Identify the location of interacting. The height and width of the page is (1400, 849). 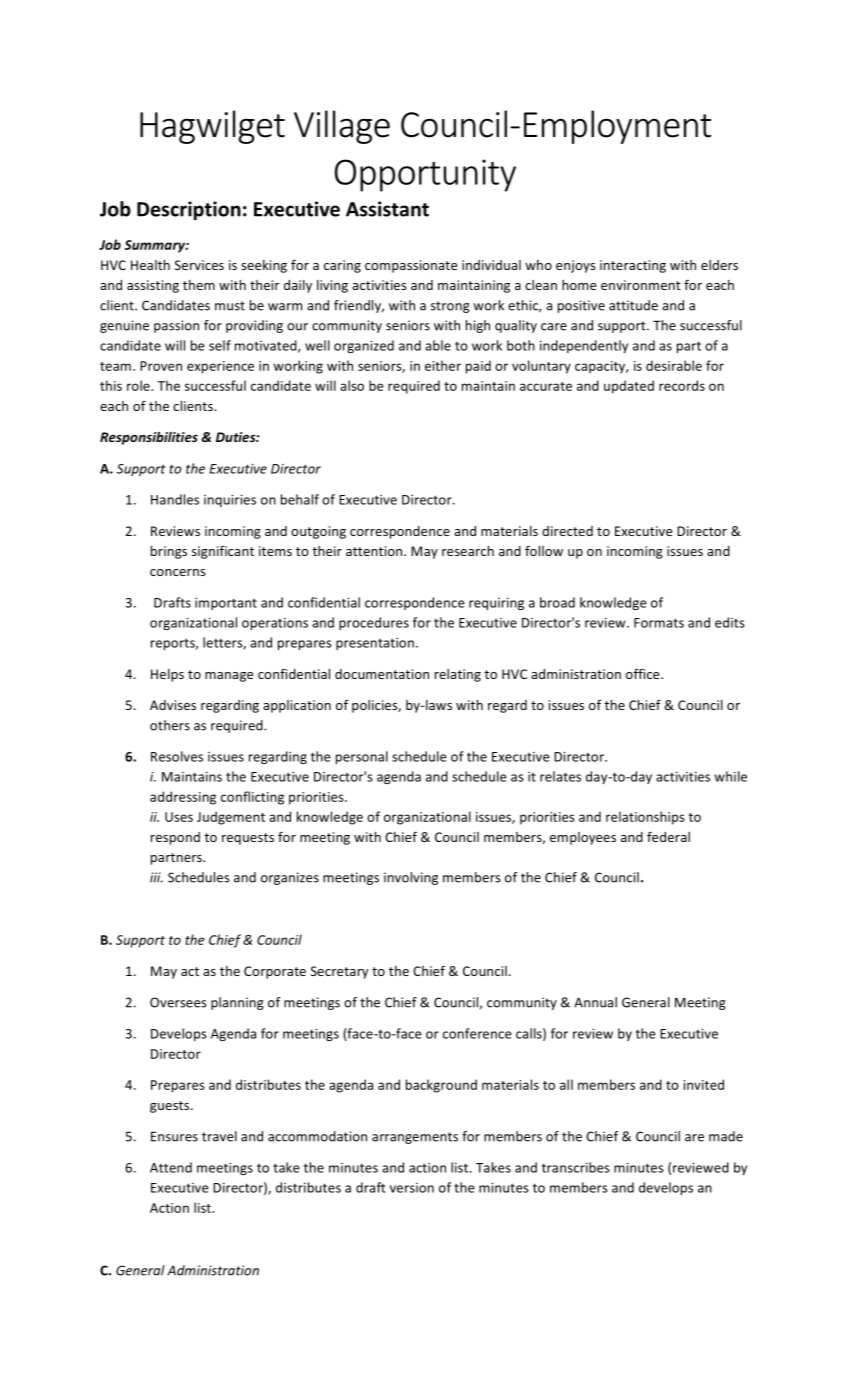
(633, 266).
